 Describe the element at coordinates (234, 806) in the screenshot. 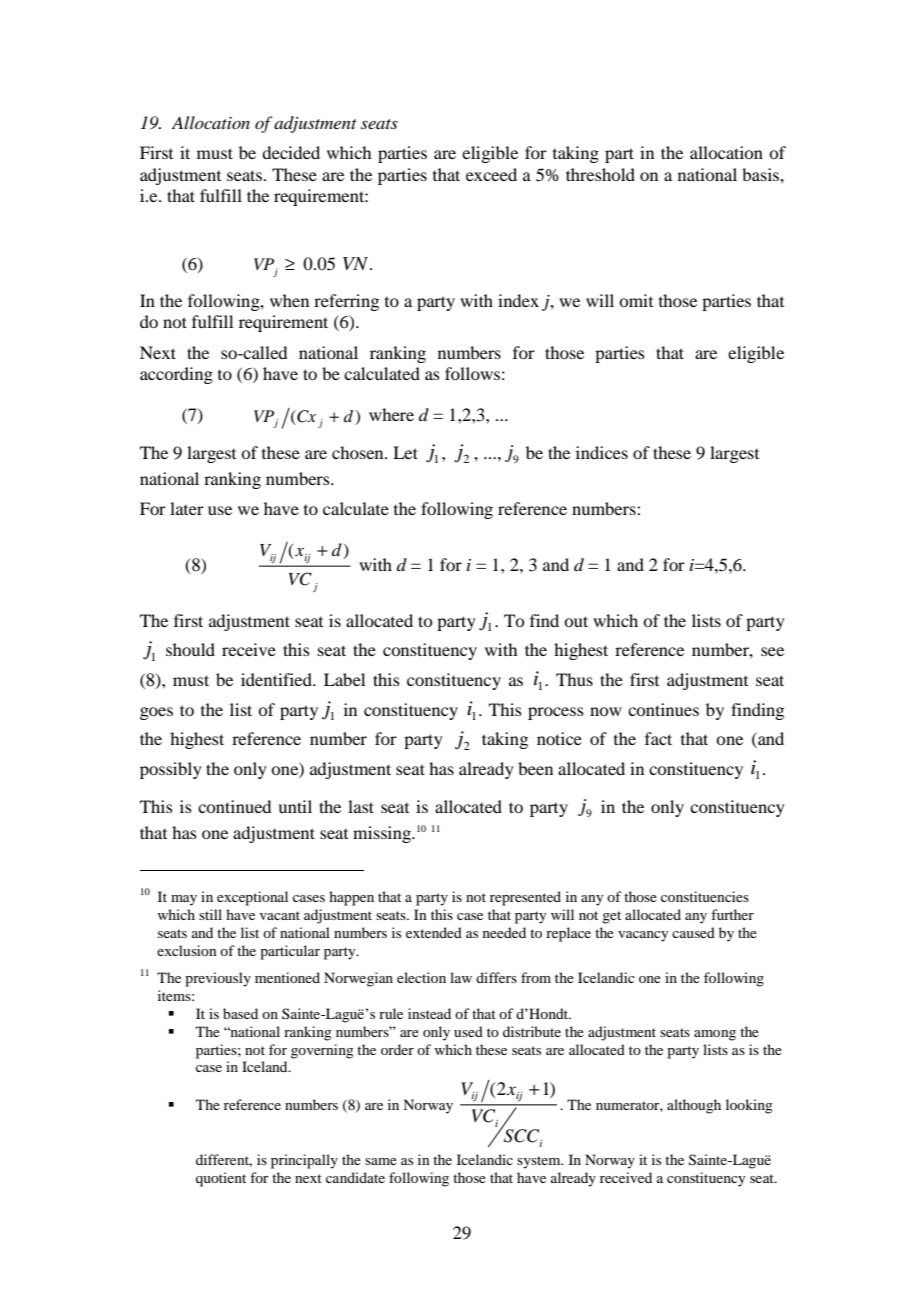

I see `continued` at that location.
